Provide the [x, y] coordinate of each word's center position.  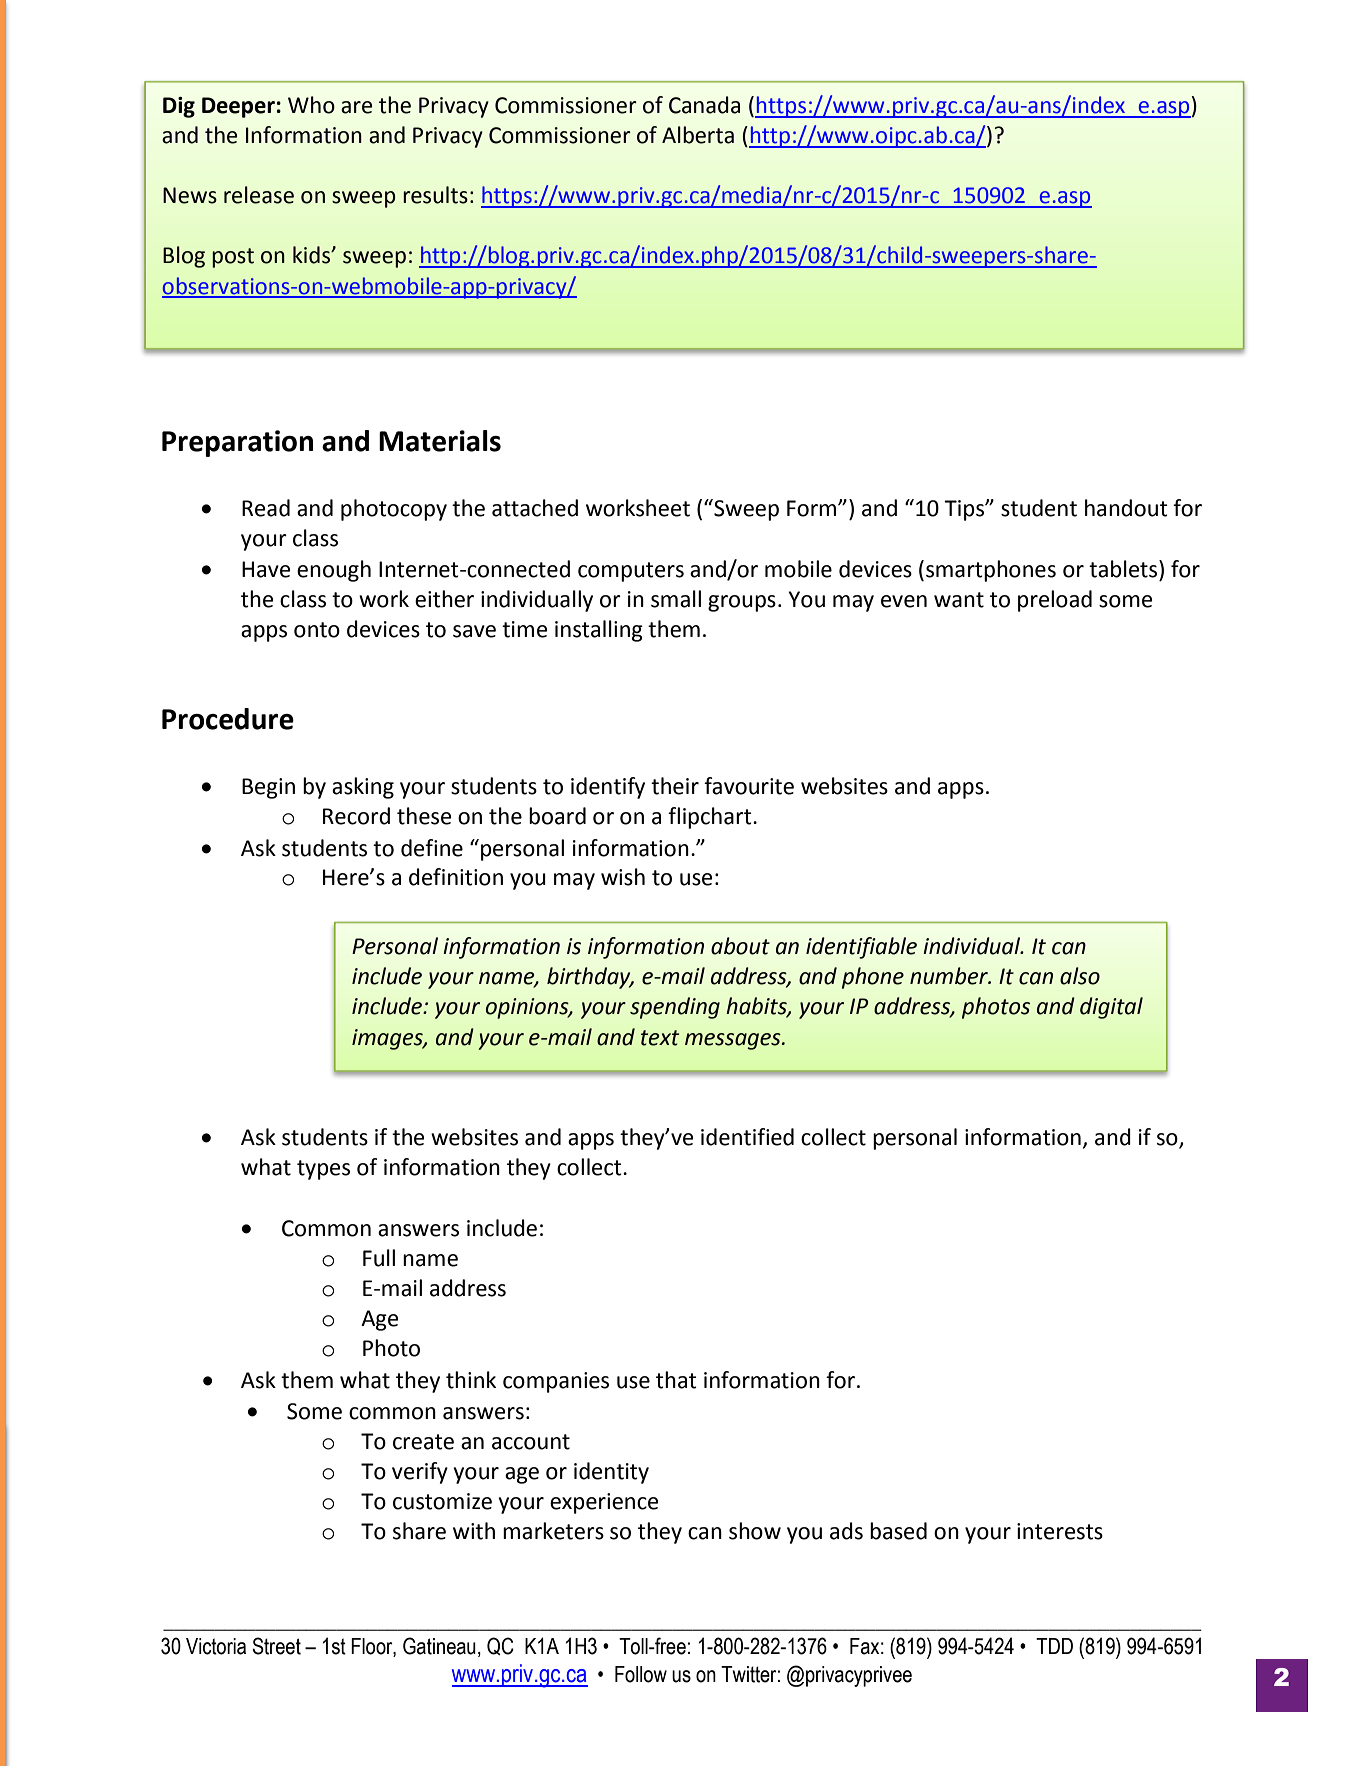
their [675, 786]
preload [1055, 601]
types [323, 1170]
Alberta [698, 135]
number [950, 976]
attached [535, 508]
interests [1060, 1531]
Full [379, 1258]
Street [276, 1646]
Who [311, 105]
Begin [268, 788]
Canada [704, 105]
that [676, 1380]
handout [1126, 508]
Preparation [237, 443]
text [660, 1038]
